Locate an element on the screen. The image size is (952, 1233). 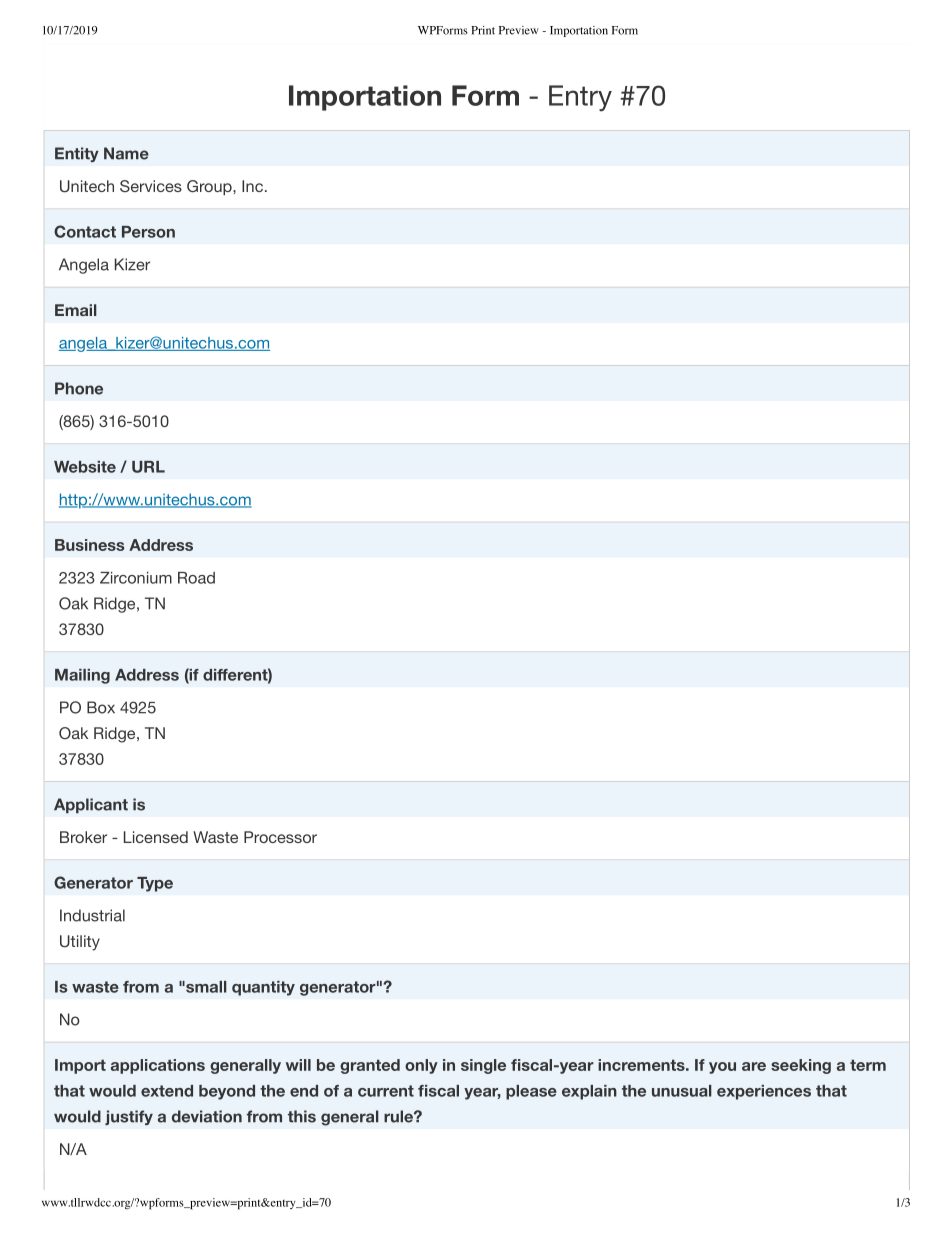
Processor is located at coordinates (280, 837).
